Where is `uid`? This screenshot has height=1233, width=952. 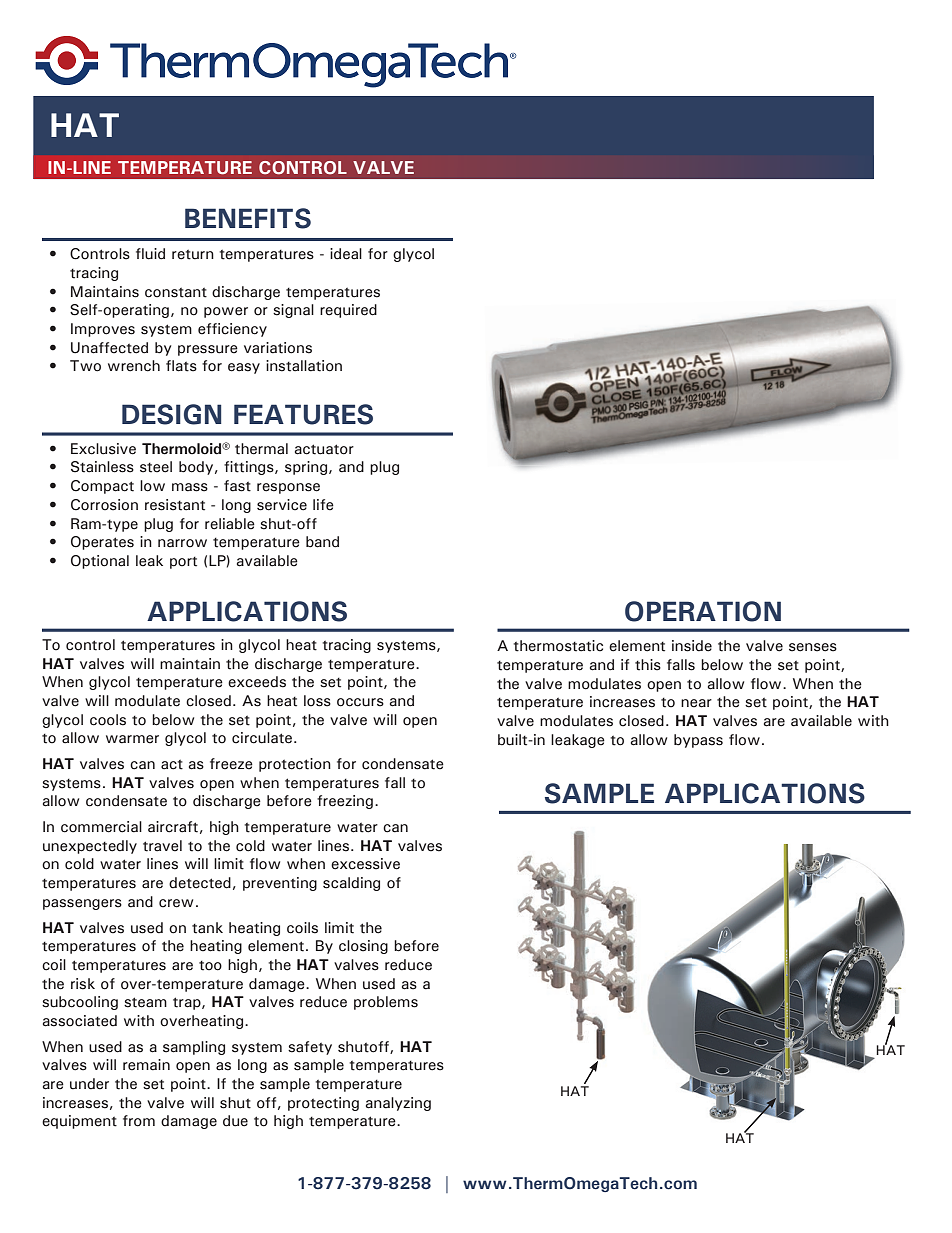
uid is located at coordinates (155, 254).
